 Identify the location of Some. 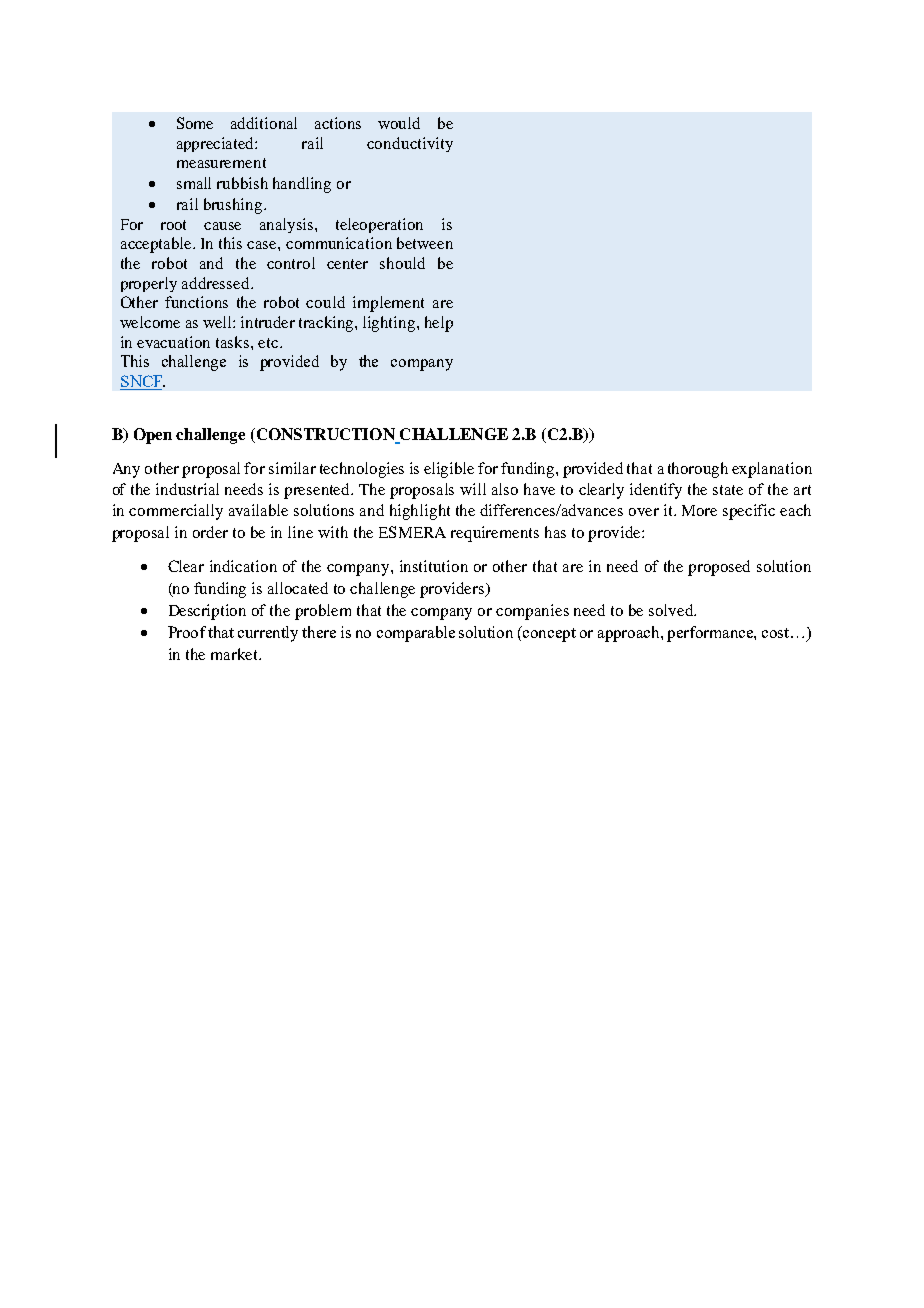
(195, 123).
